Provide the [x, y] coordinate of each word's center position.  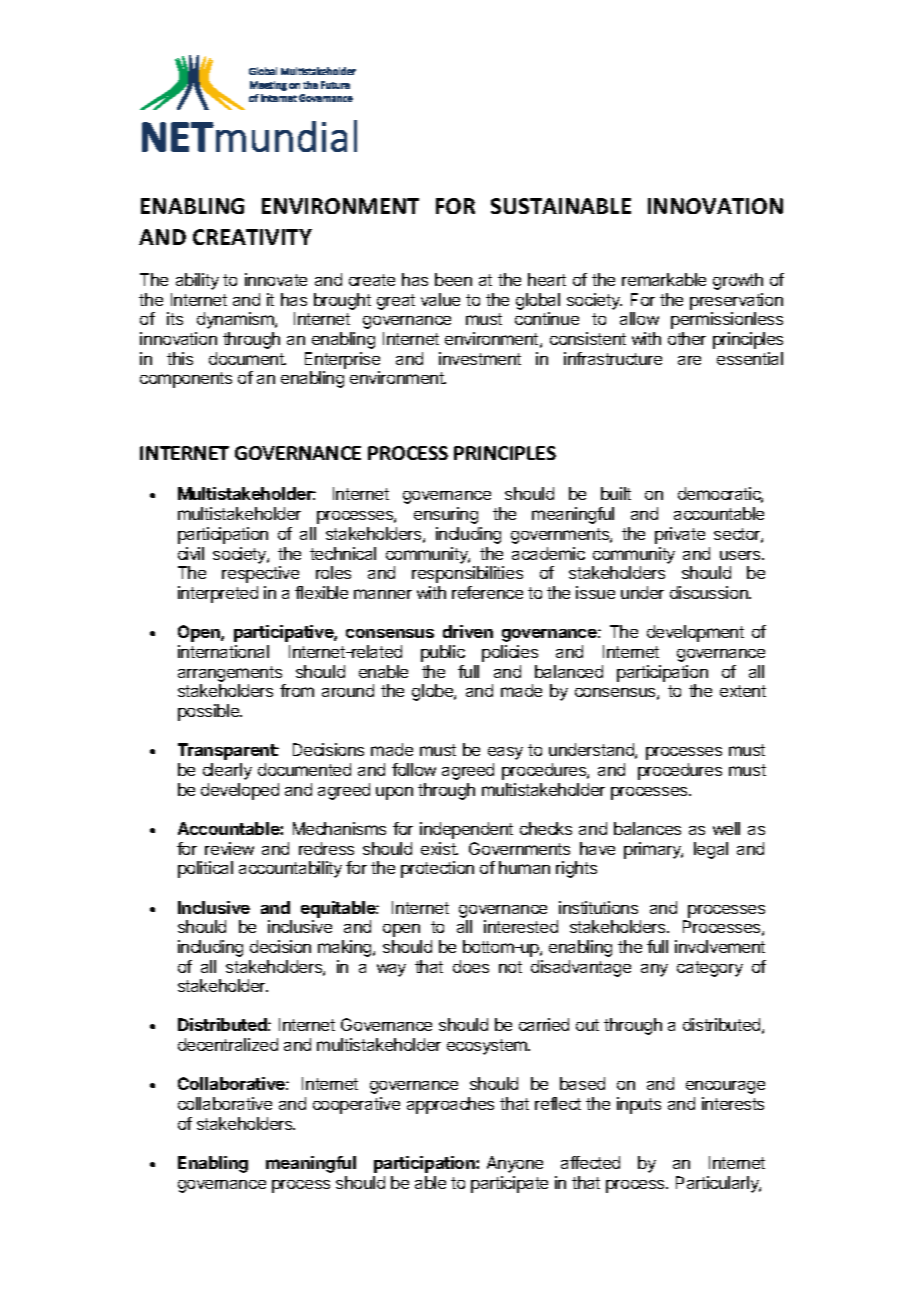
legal [711, 850]
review [229, 848]
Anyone [515, 1164]
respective [260, 574]
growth [738, 281]
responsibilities [467, 574]
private [680, 535]
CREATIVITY [252, 237]
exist [439, 848]
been [453, 279]
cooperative [356, 1105]
